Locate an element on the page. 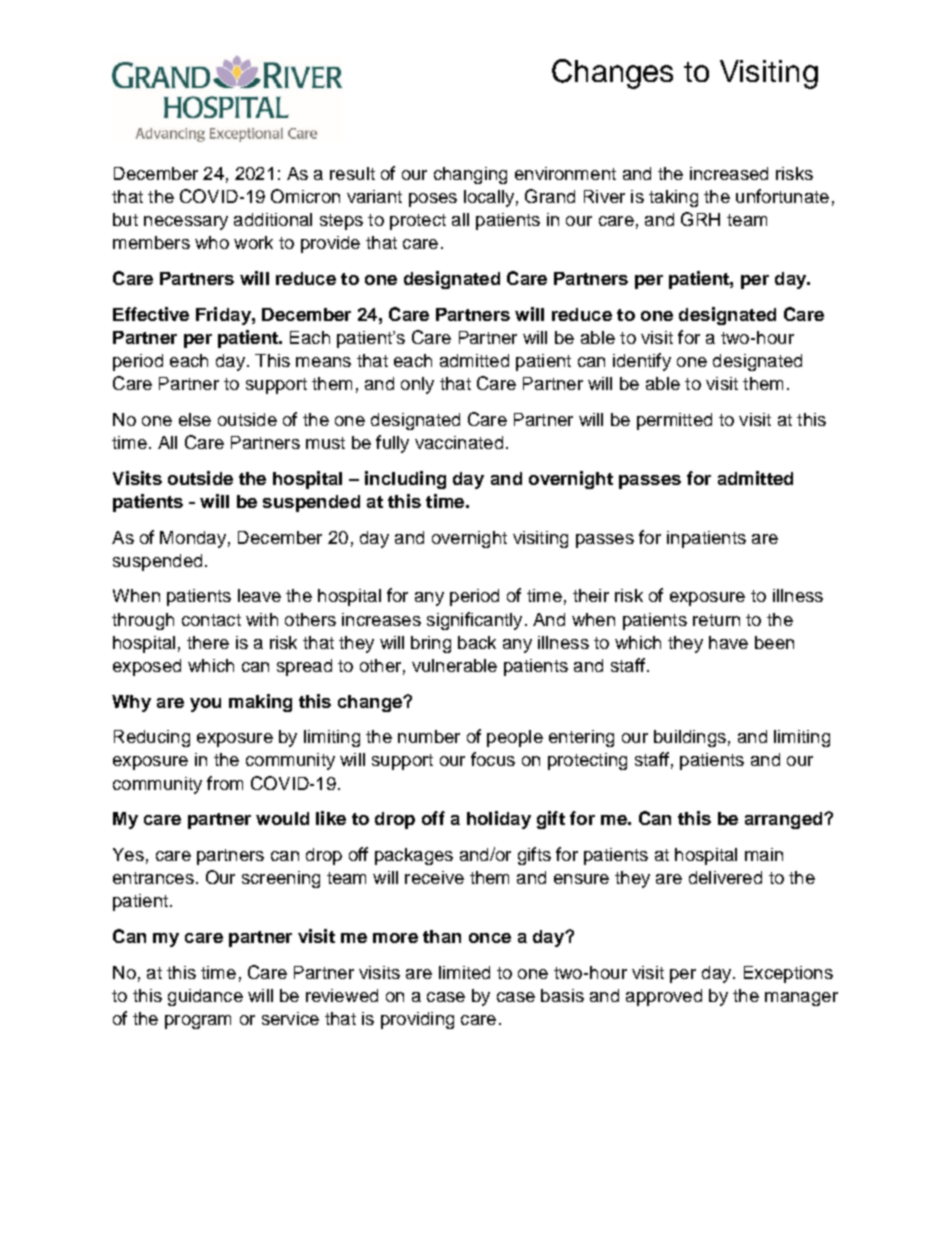  increased is located at coordinates (729, 173).
